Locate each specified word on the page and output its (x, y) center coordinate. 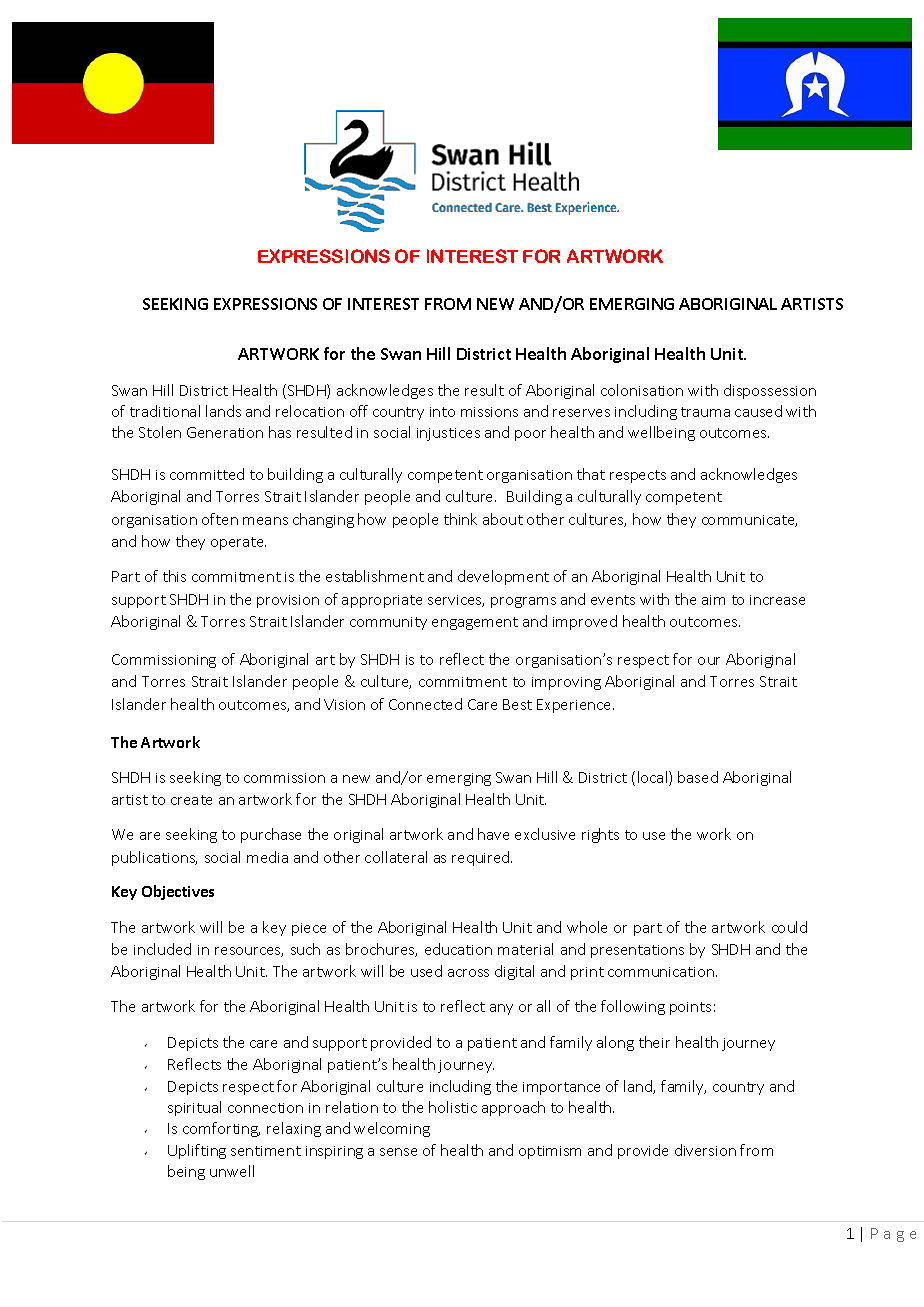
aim (713, 600)
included (162, 949)
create (191, 800)
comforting (221, 1129)
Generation (225, 432)
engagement (475, 623)
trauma (705, 412)
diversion (705, 1150)
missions (489, 412)
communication (662, 972)
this (174, 576)
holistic (453, 1107)
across (468, 973)
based (698, 777)
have (493, 834)
